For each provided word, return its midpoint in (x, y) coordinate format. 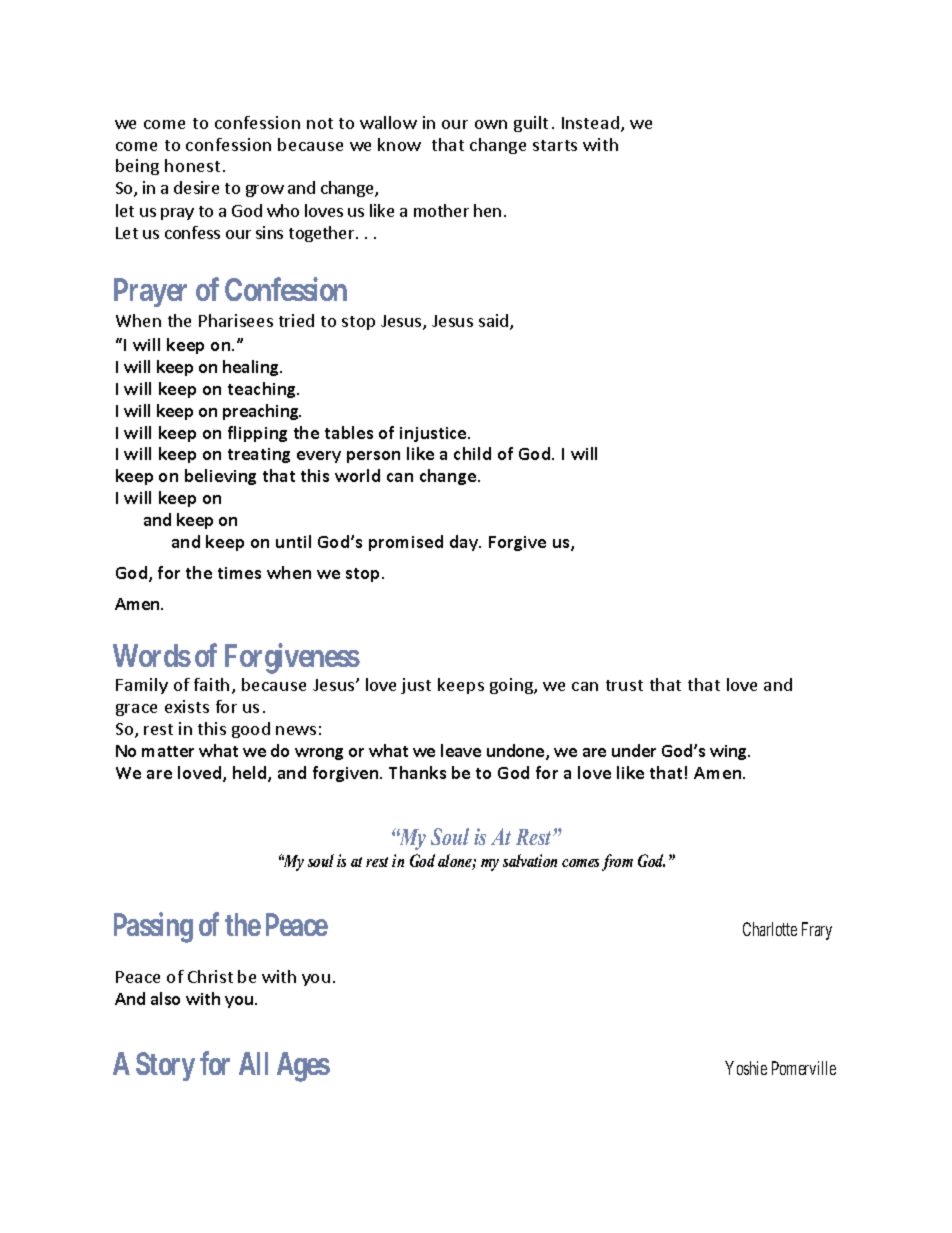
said (495, 322)
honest (192, 165)
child (472, 453)
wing (729, 752)
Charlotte (770, 929)
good (251, 730)
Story (165, 1066)
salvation (530, 860)
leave (461, 750)
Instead (590, 122)
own (491, 124)
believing (220, 477)
